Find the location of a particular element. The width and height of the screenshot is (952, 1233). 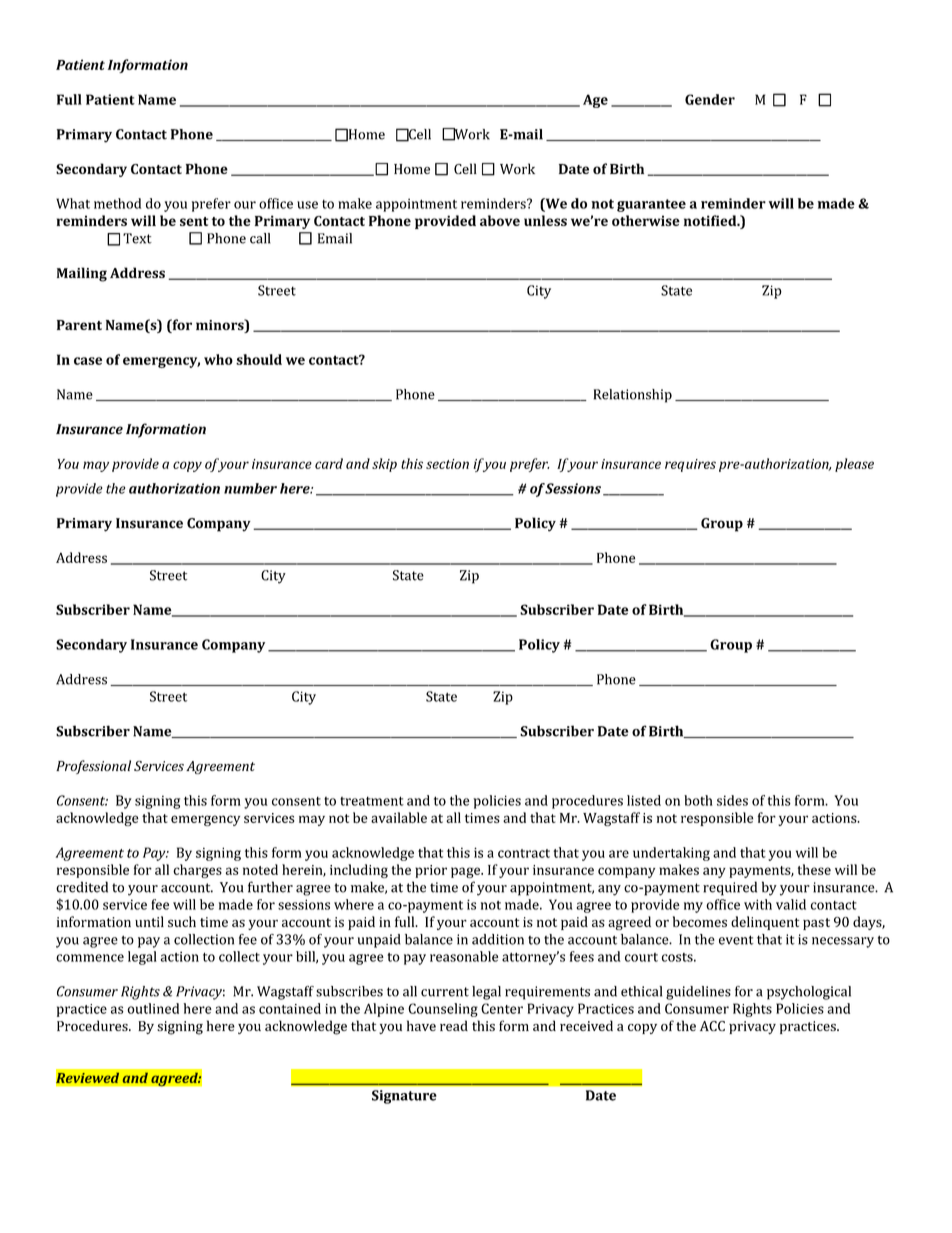

above is located at coordinates (500, 220).
